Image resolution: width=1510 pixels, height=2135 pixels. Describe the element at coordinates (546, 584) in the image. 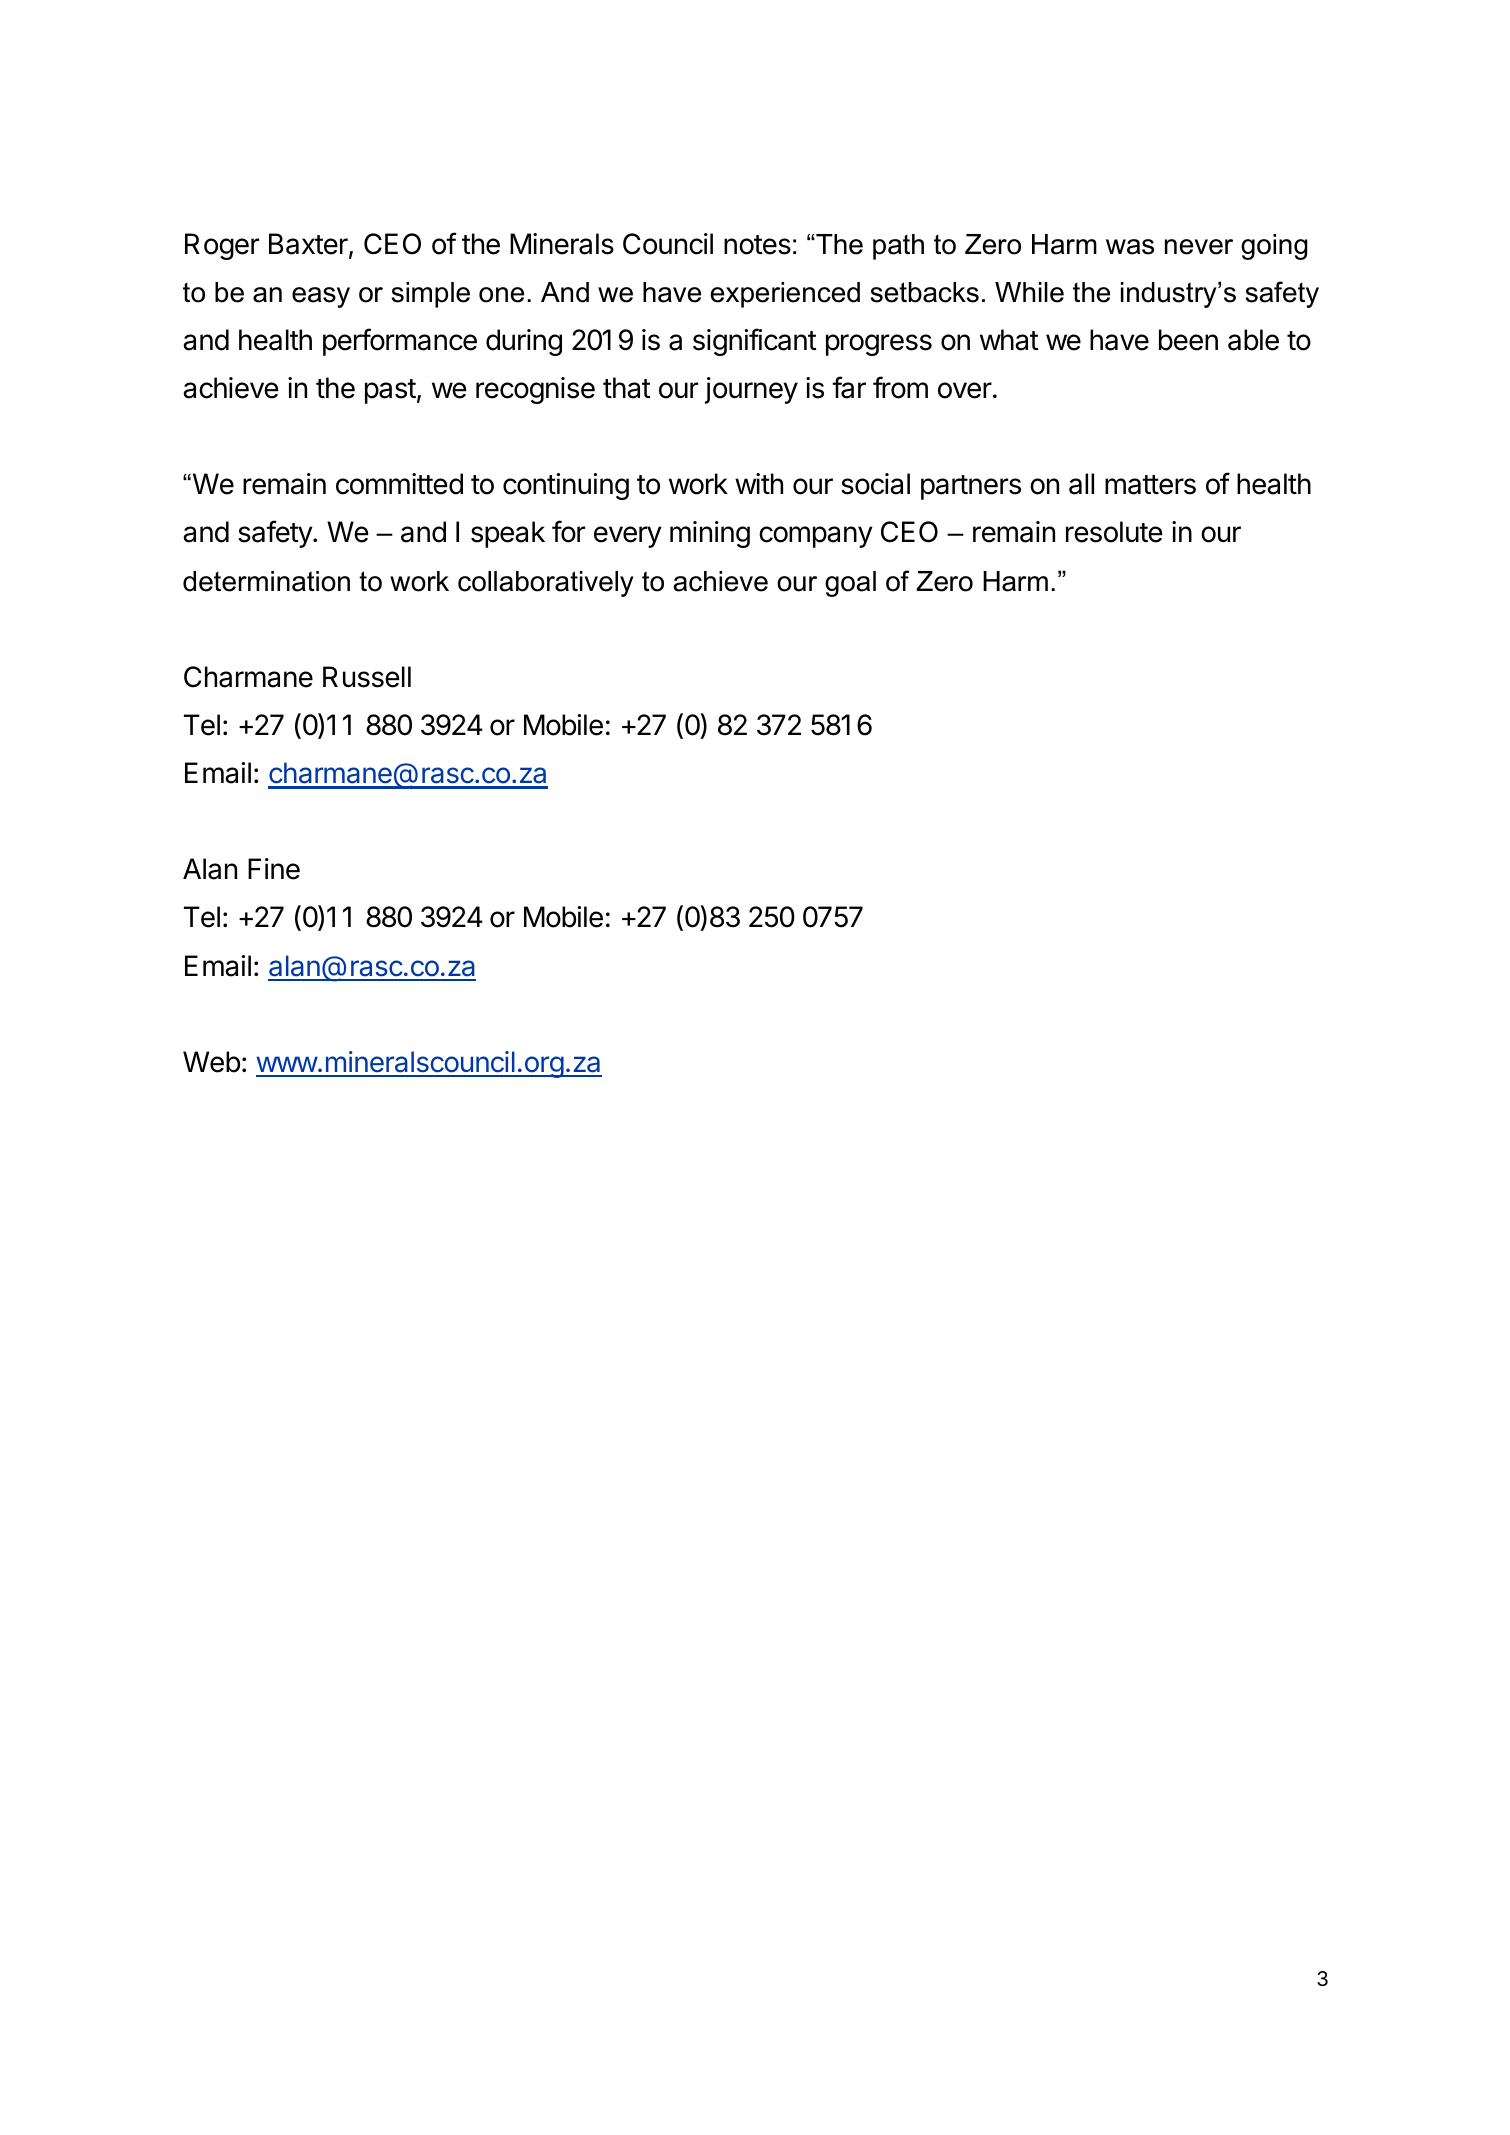

I see `collaboratively` at that location.
